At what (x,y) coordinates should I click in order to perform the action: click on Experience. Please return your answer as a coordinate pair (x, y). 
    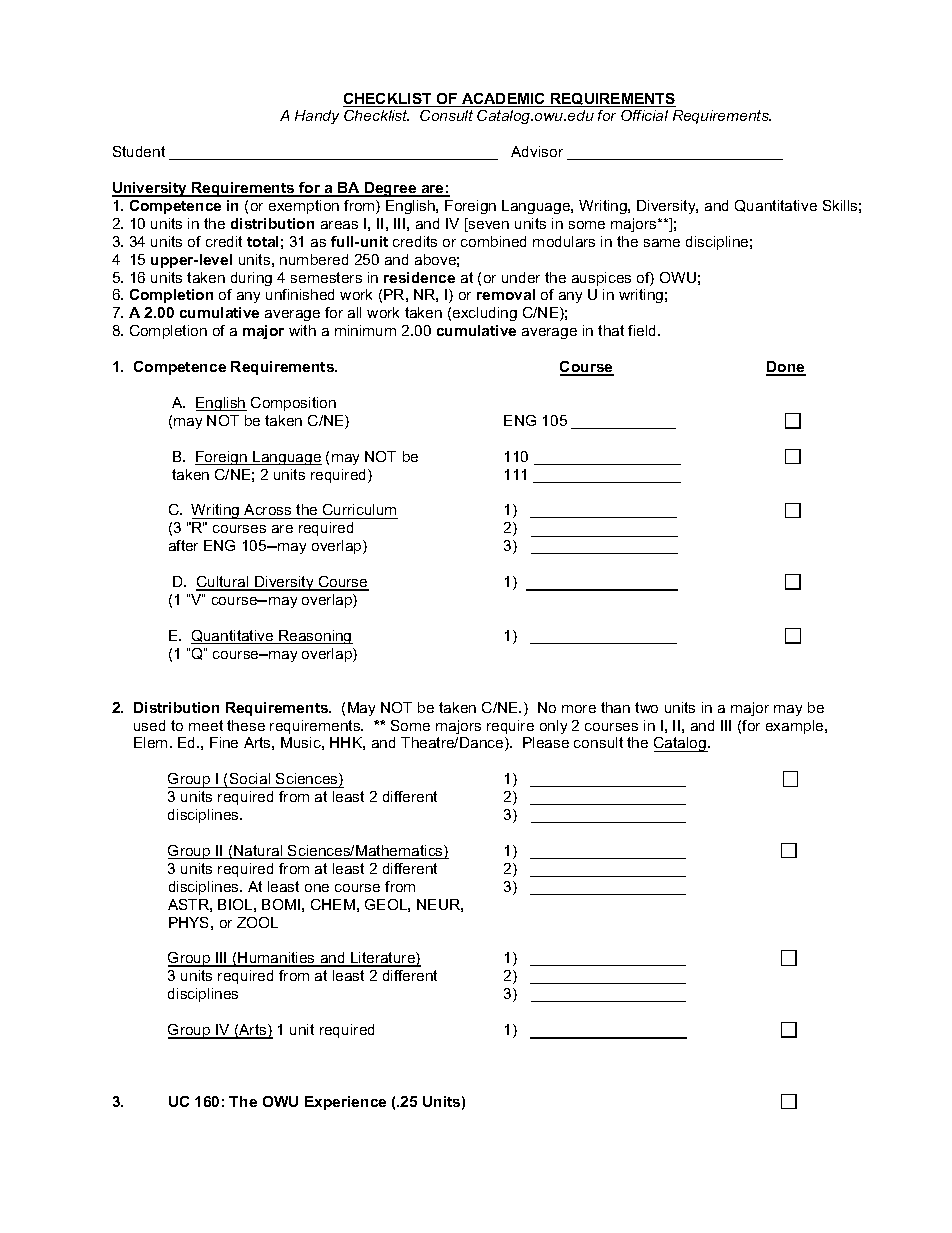
    Looking at the image, I should click on (345, 1103).
